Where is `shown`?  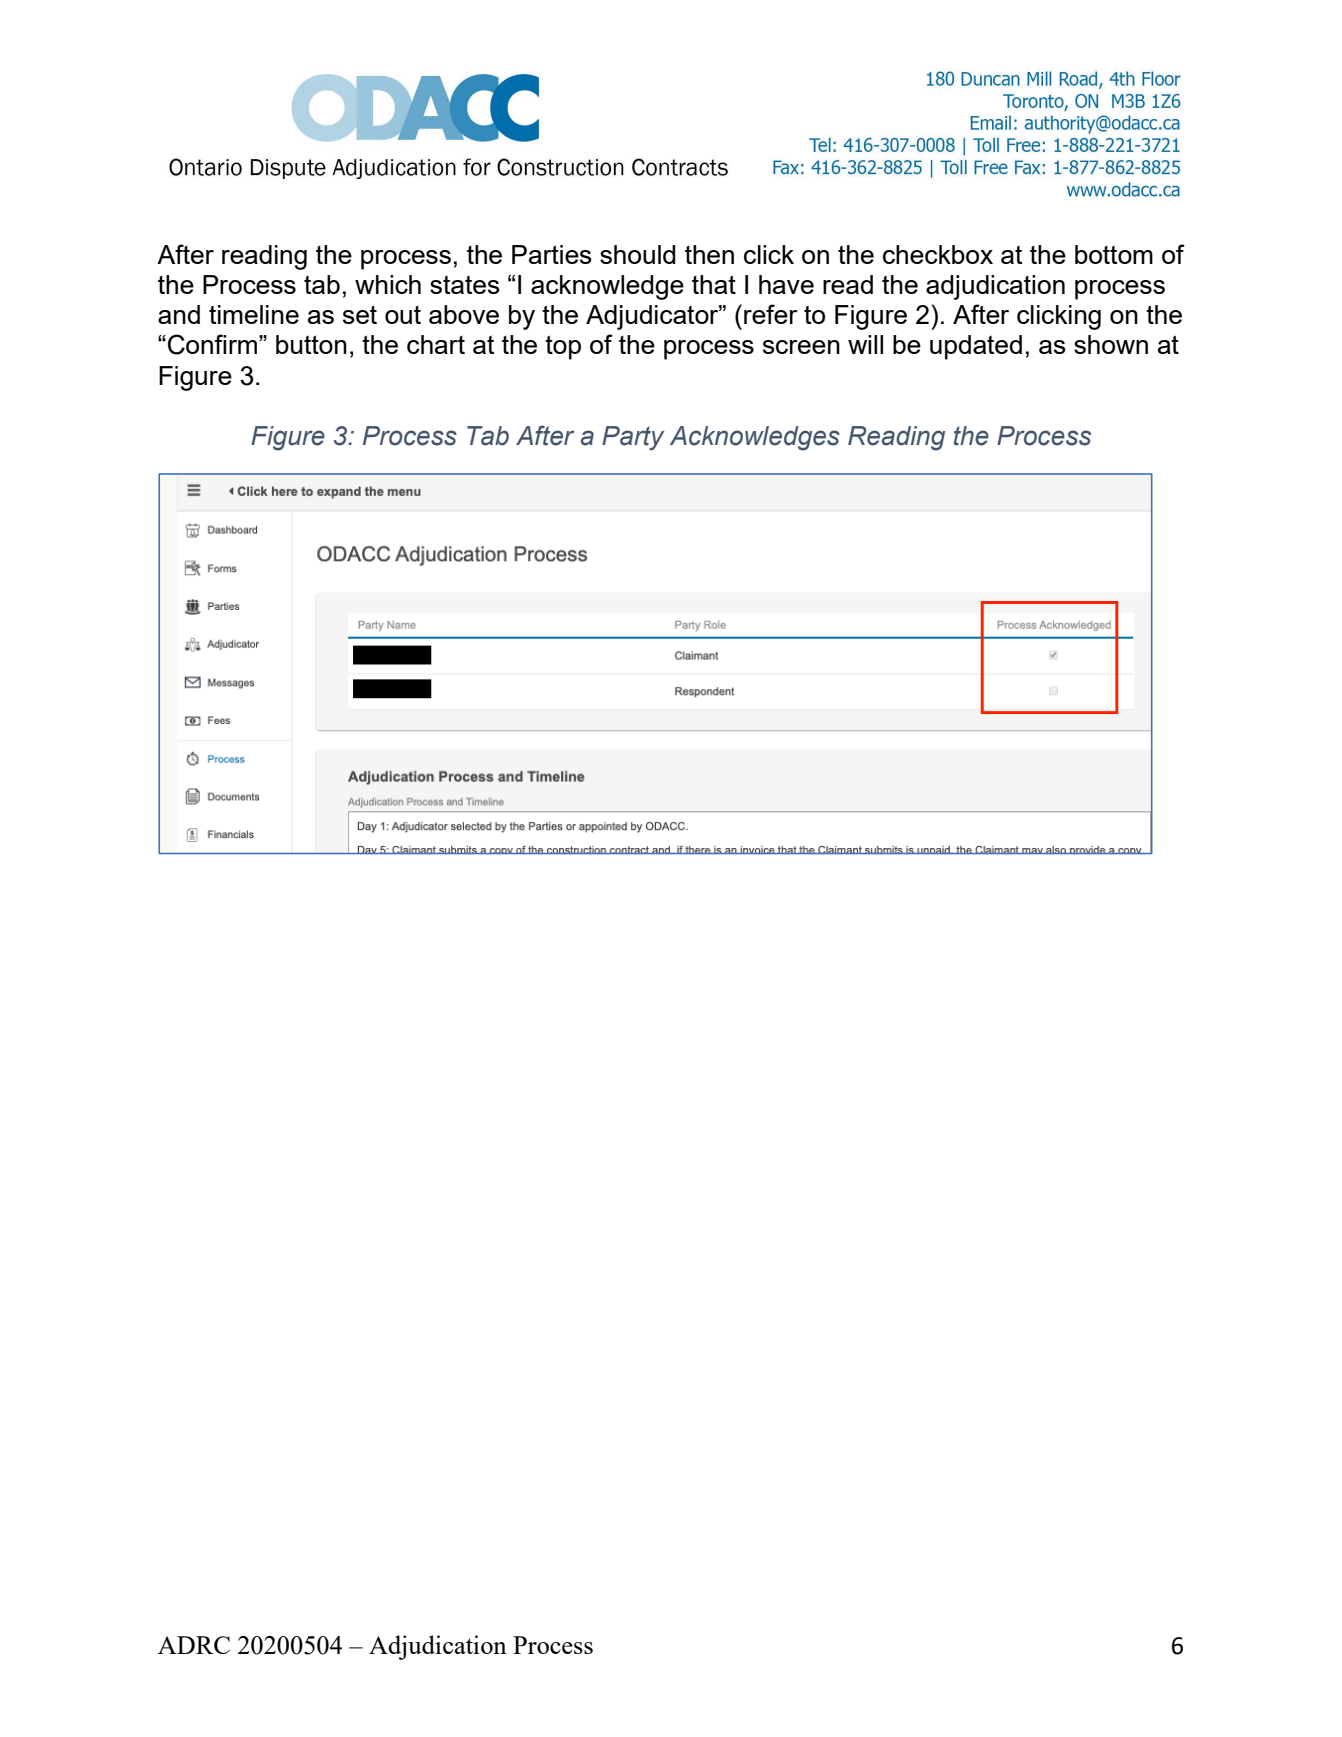 shown is located at coordinates (1111, 344).
